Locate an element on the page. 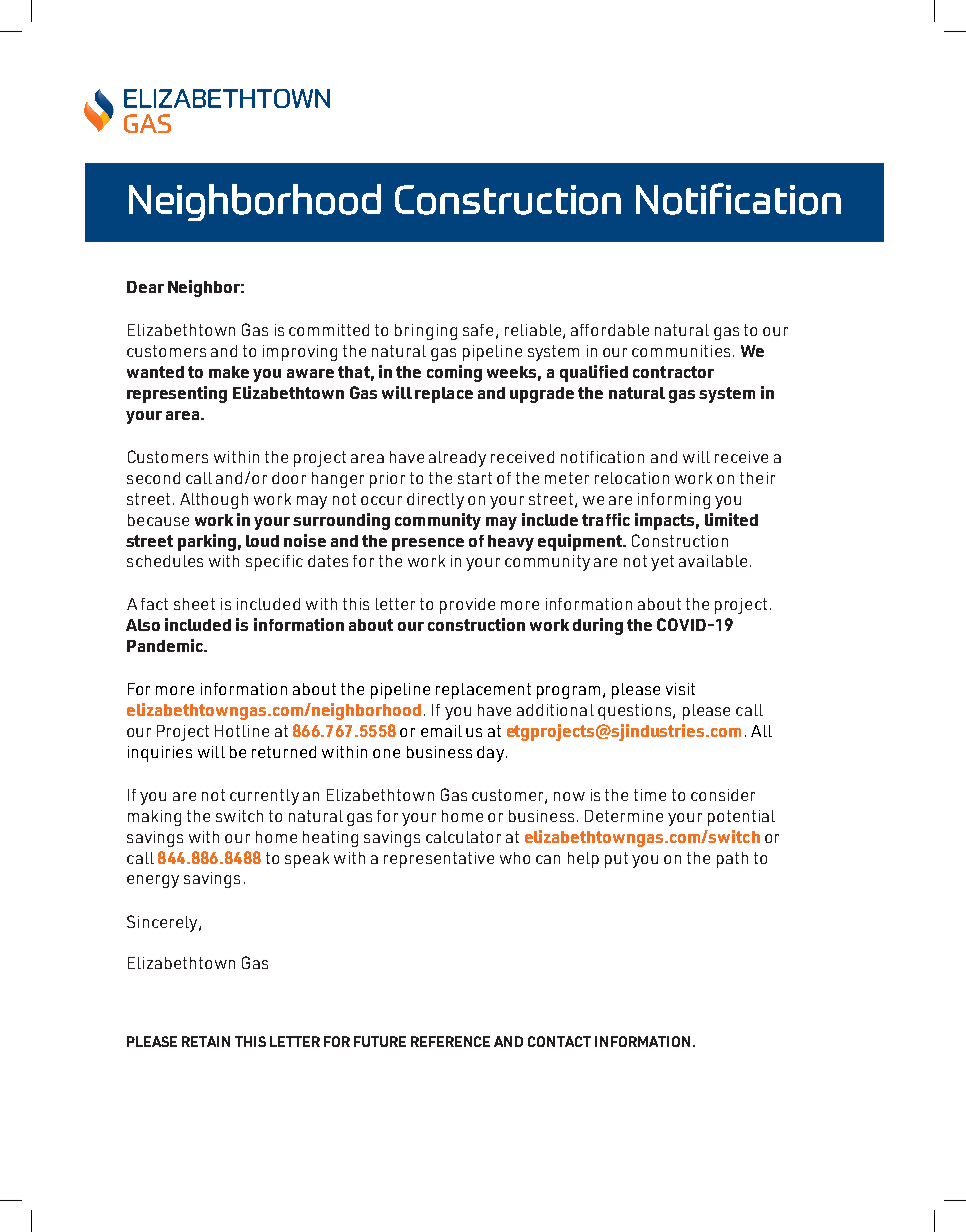 This image has height=1232, width=966. informing is located at coordinates (674, 501).
